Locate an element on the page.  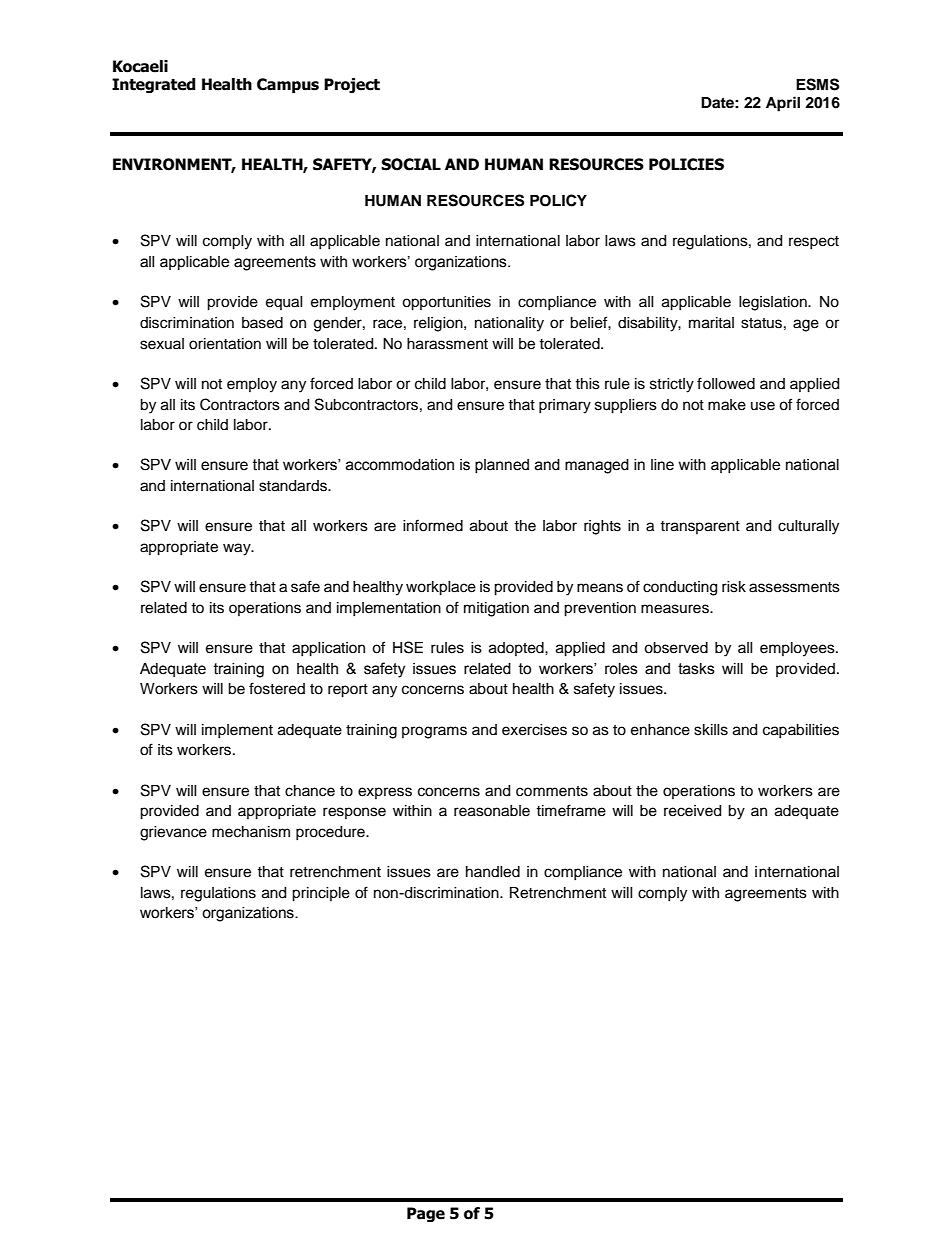
SOCIAL is located at coordinates (411, 164).
